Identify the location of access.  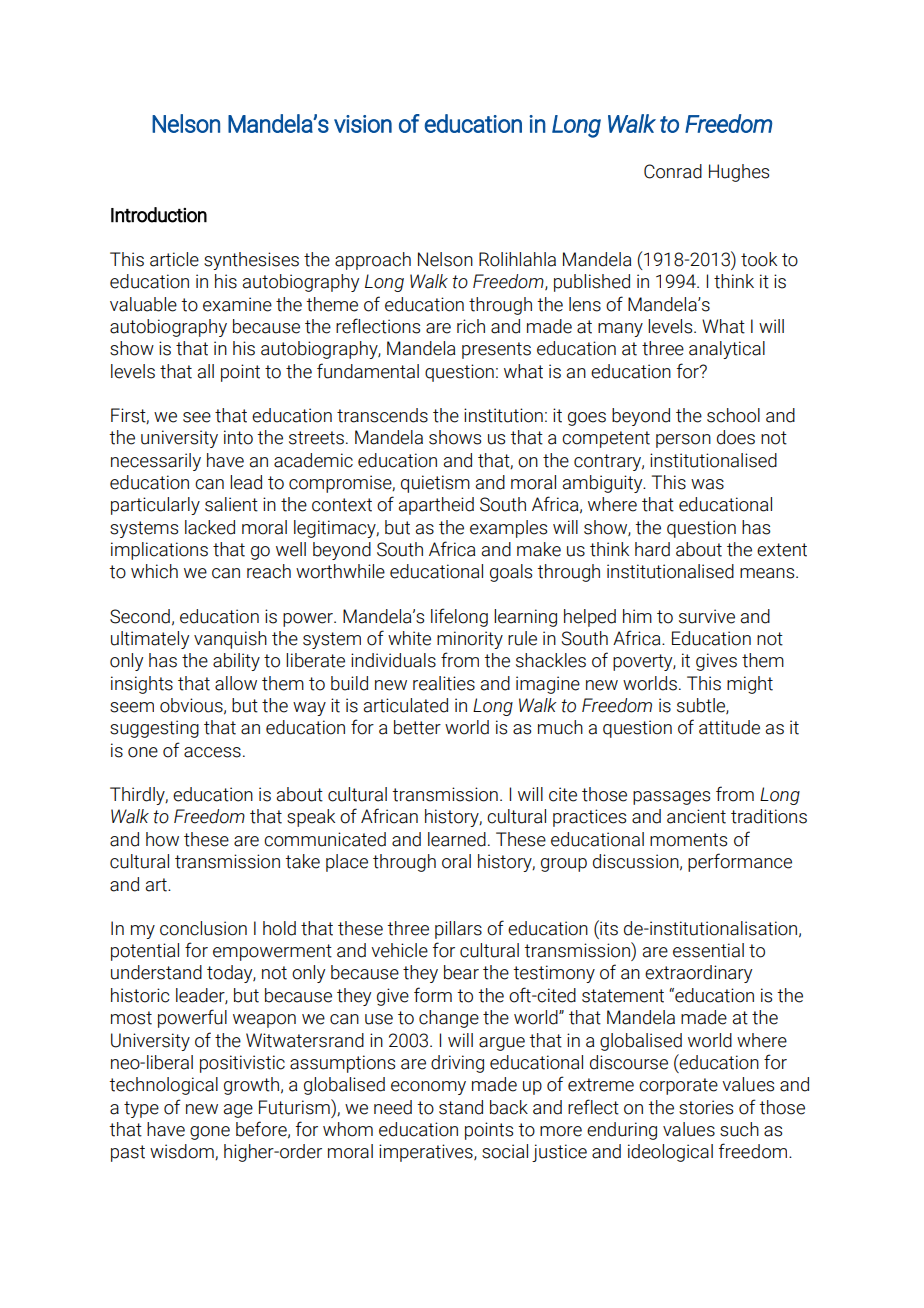
(212, 752).
